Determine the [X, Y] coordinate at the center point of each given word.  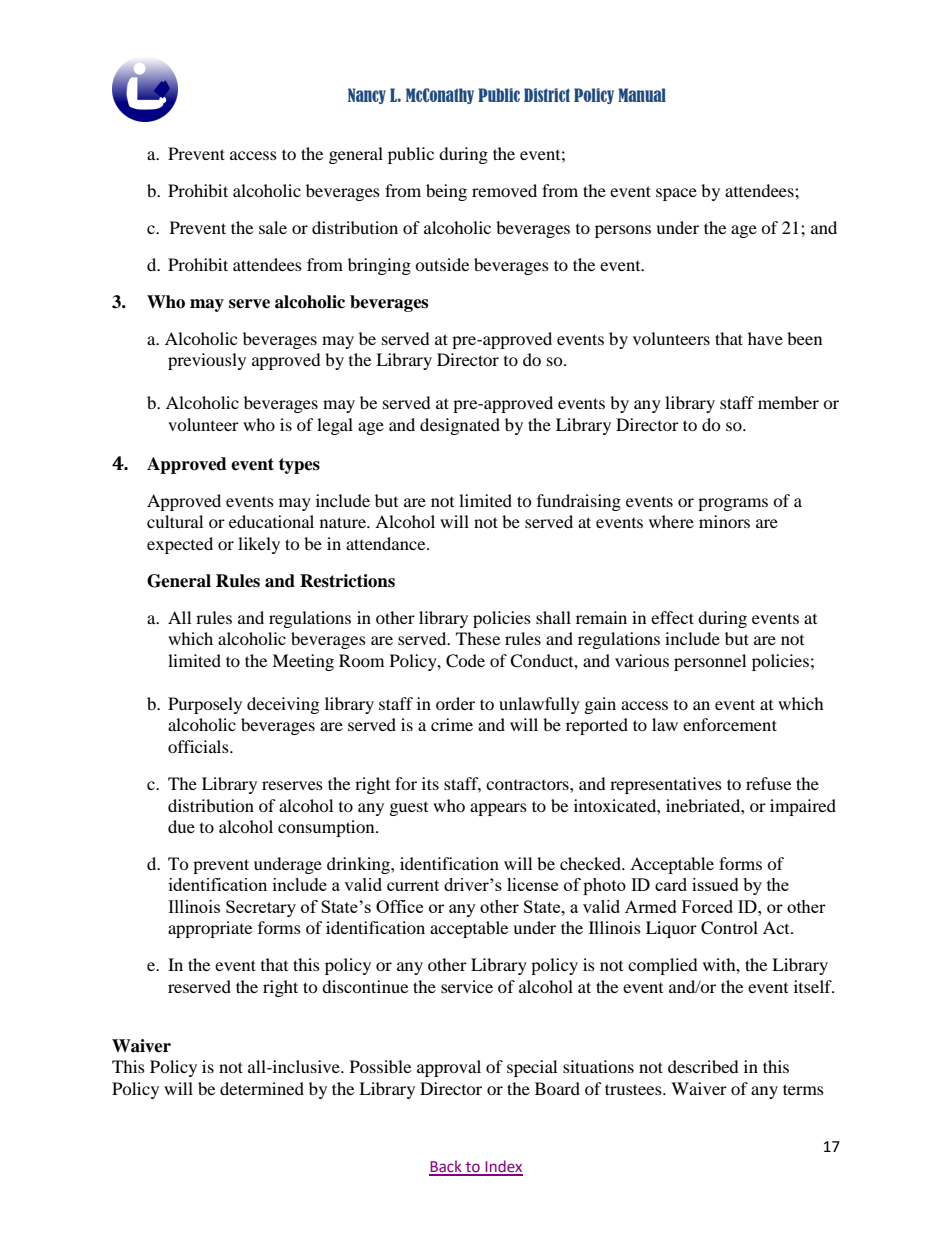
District [547, 95]
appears [498, 809]
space [676, 194]
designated [460, 426]
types [299, 466]
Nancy [367, 96]
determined [262, 1088]
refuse [768, 783]
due [181, 826]
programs [733, 504]
